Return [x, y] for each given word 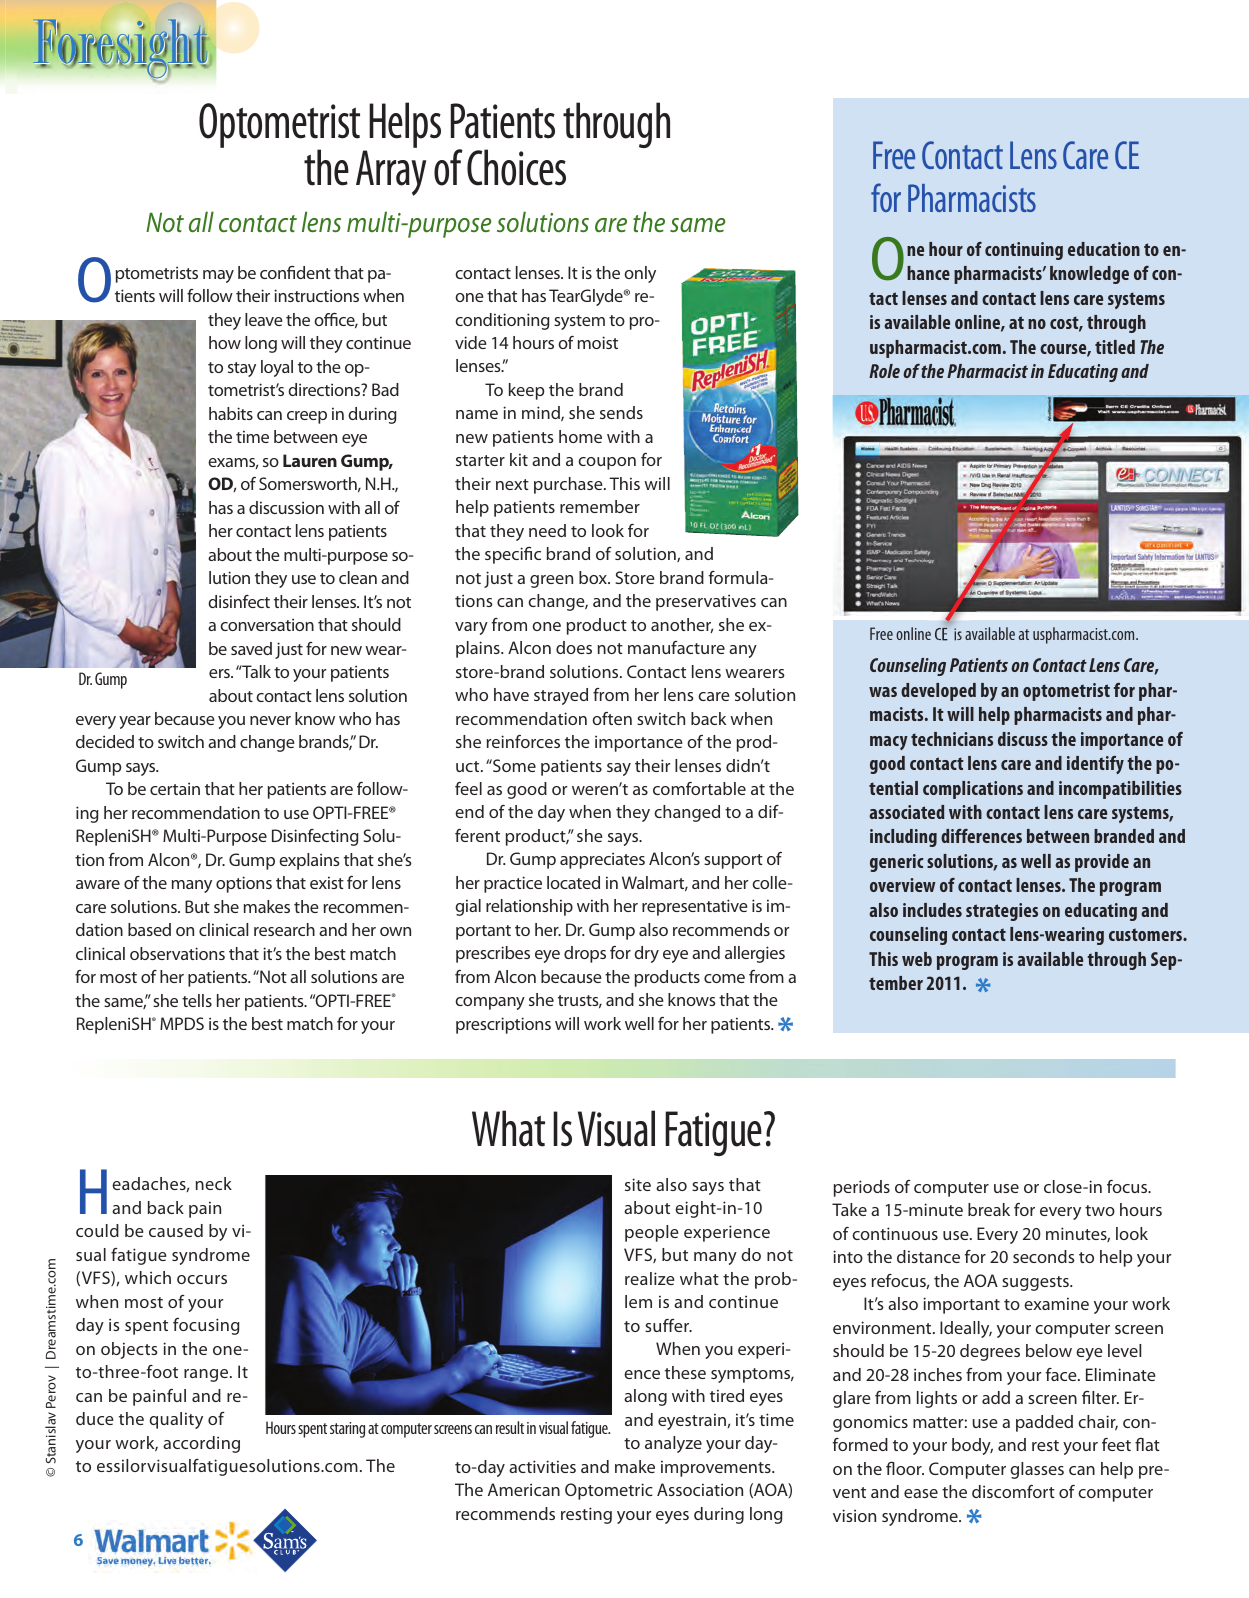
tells [197, 1000]
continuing [1024, 251]
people [652, 1233]
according [201, 1444]
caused [176, 1230]
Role [884, 371]
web [917, 959]
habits [231, 413]
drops [585, 954]
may [218, 276]
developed [938, 692]
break [989, 1209]
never [270, 720]
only [640, 274]
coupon [607, 463]
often [612, 718]
